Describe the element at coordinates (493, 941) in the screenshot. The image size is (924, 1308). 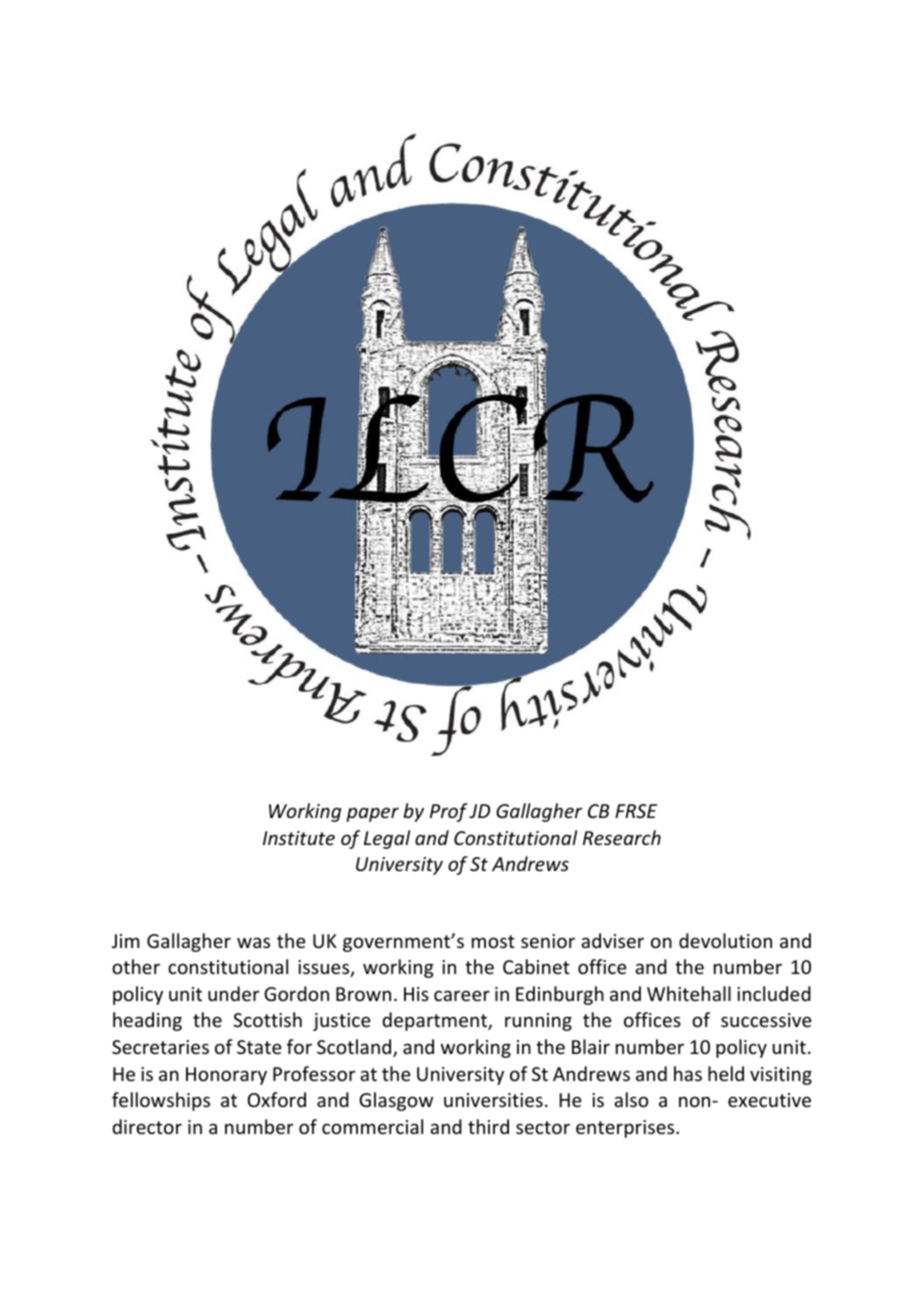
I see `most` at that location.
